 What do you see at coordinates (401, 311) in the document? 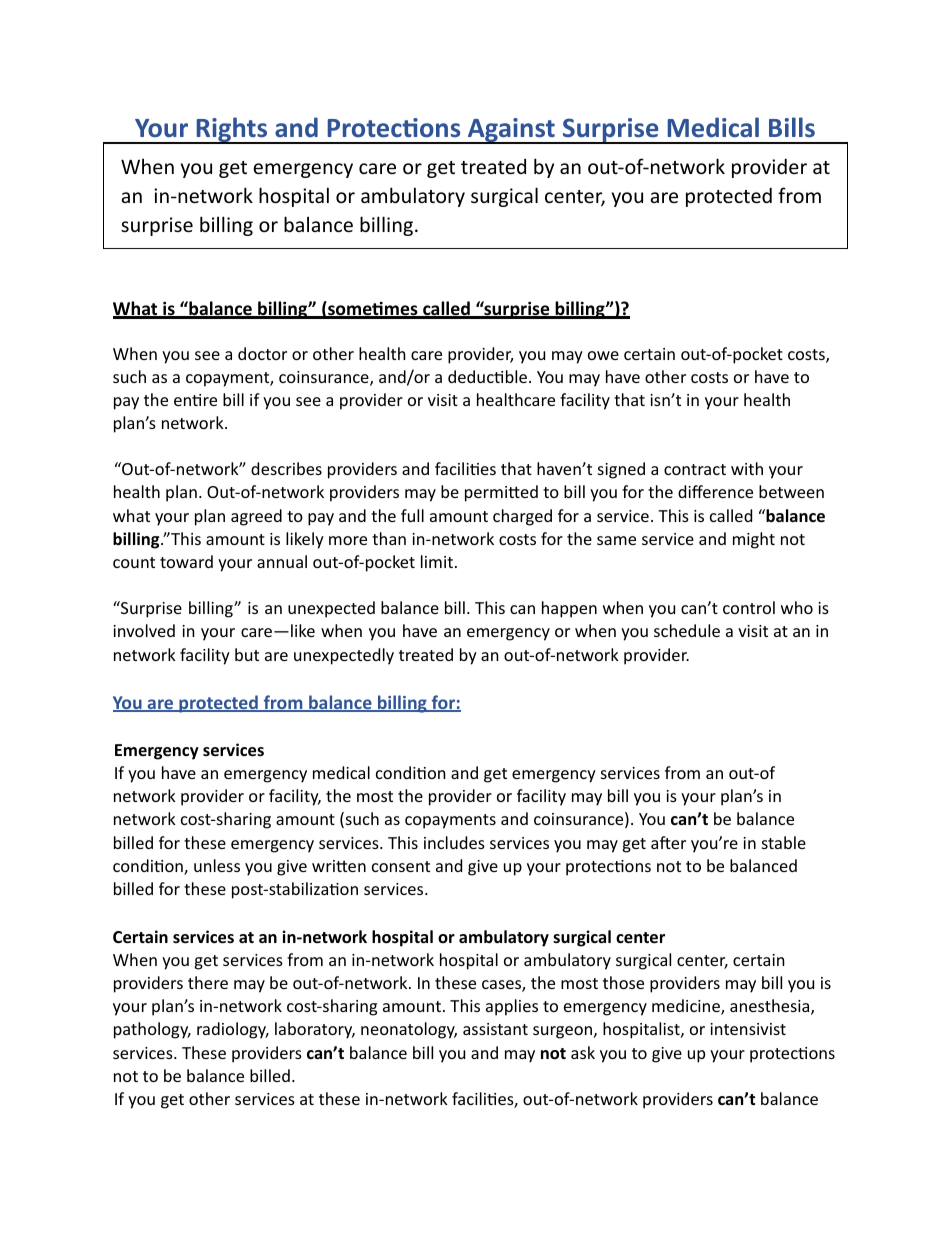
I see `mes` at bounding box center [401, 311].
